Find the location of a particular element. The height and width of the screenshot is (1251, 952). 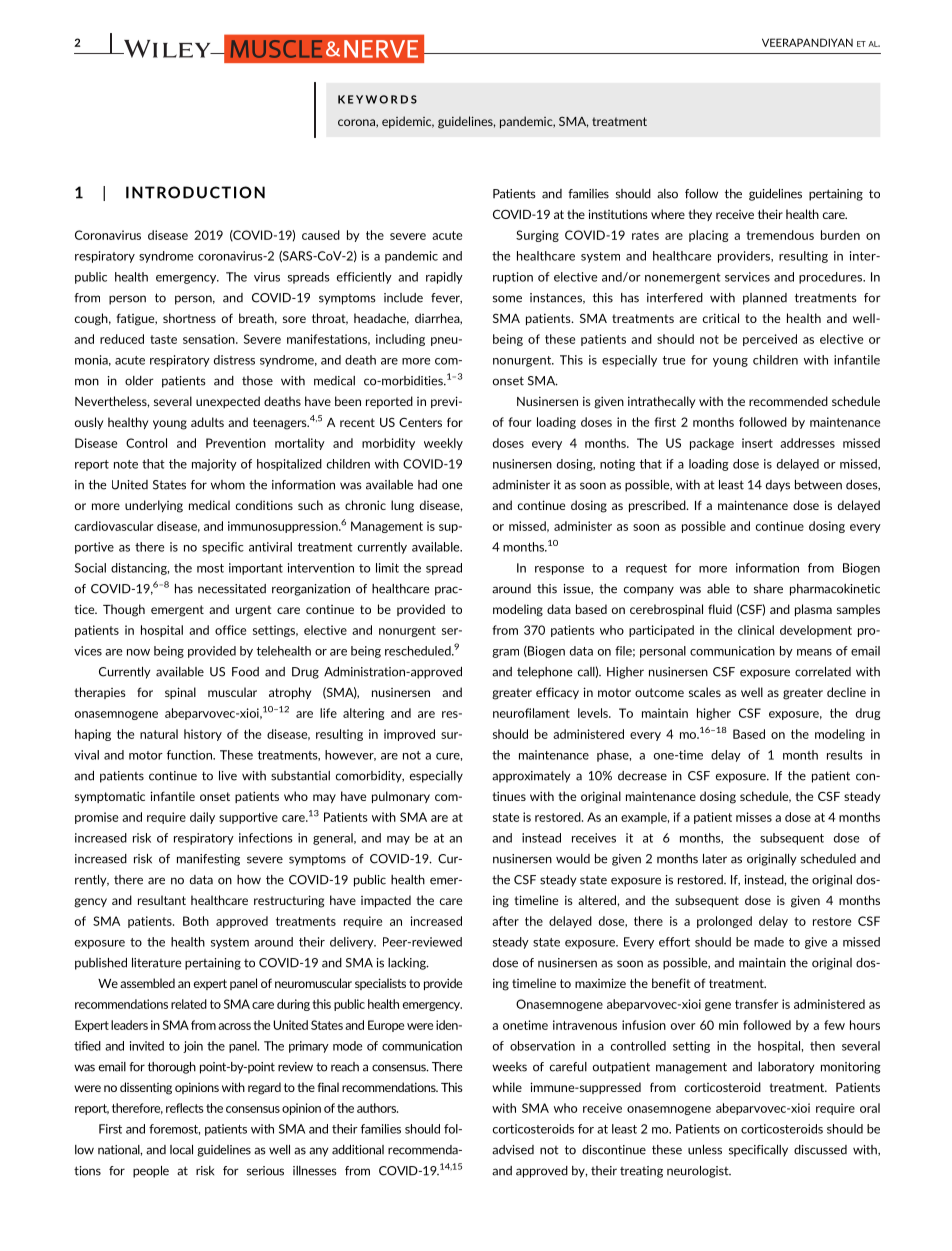

prolonged is located at coordinates (724, 922).
